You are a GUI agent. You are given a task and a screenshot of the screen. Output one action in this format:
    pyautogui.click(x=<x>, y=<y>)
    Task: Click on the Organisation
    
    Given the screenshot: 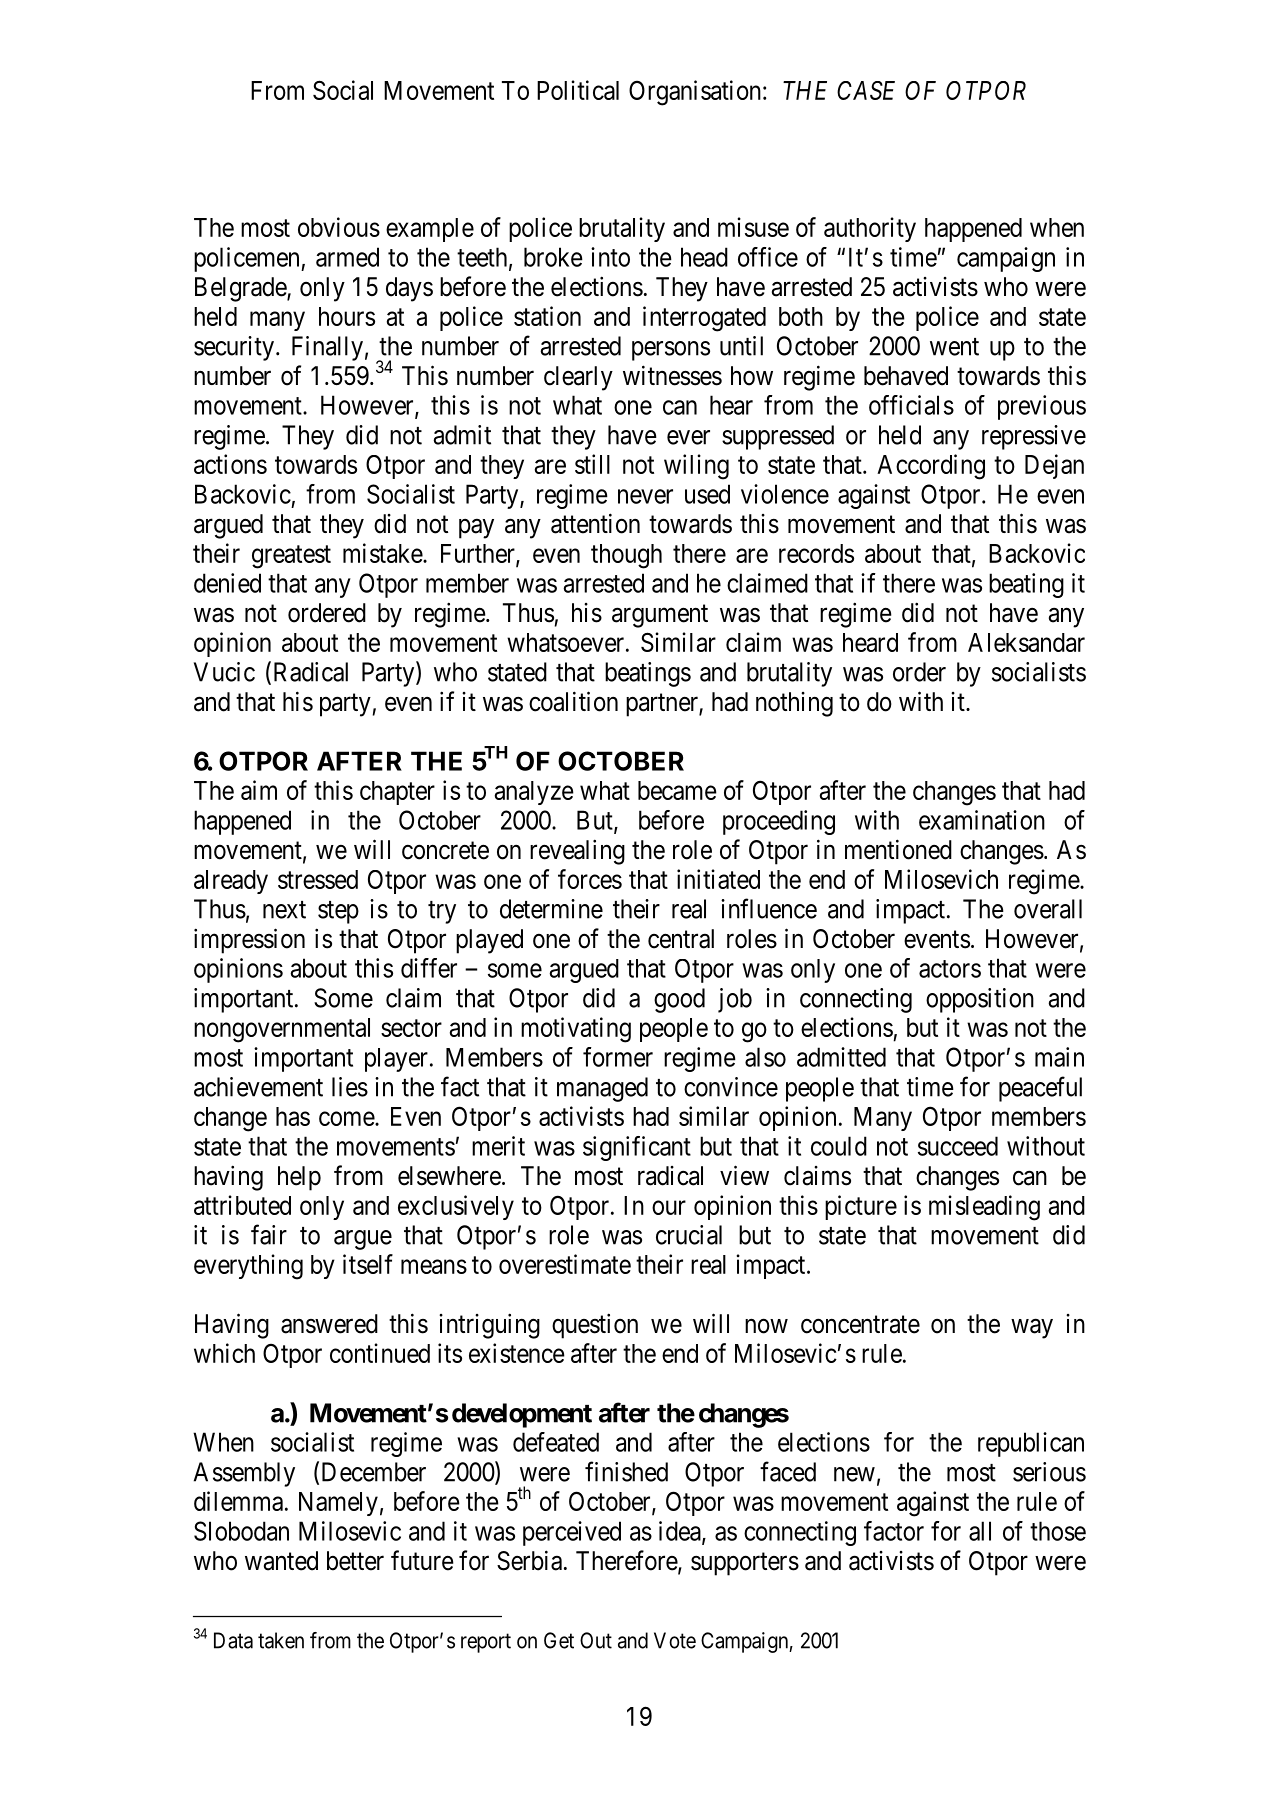 What is the action you would take?
    pyautogui.click(x=695, y=93)
